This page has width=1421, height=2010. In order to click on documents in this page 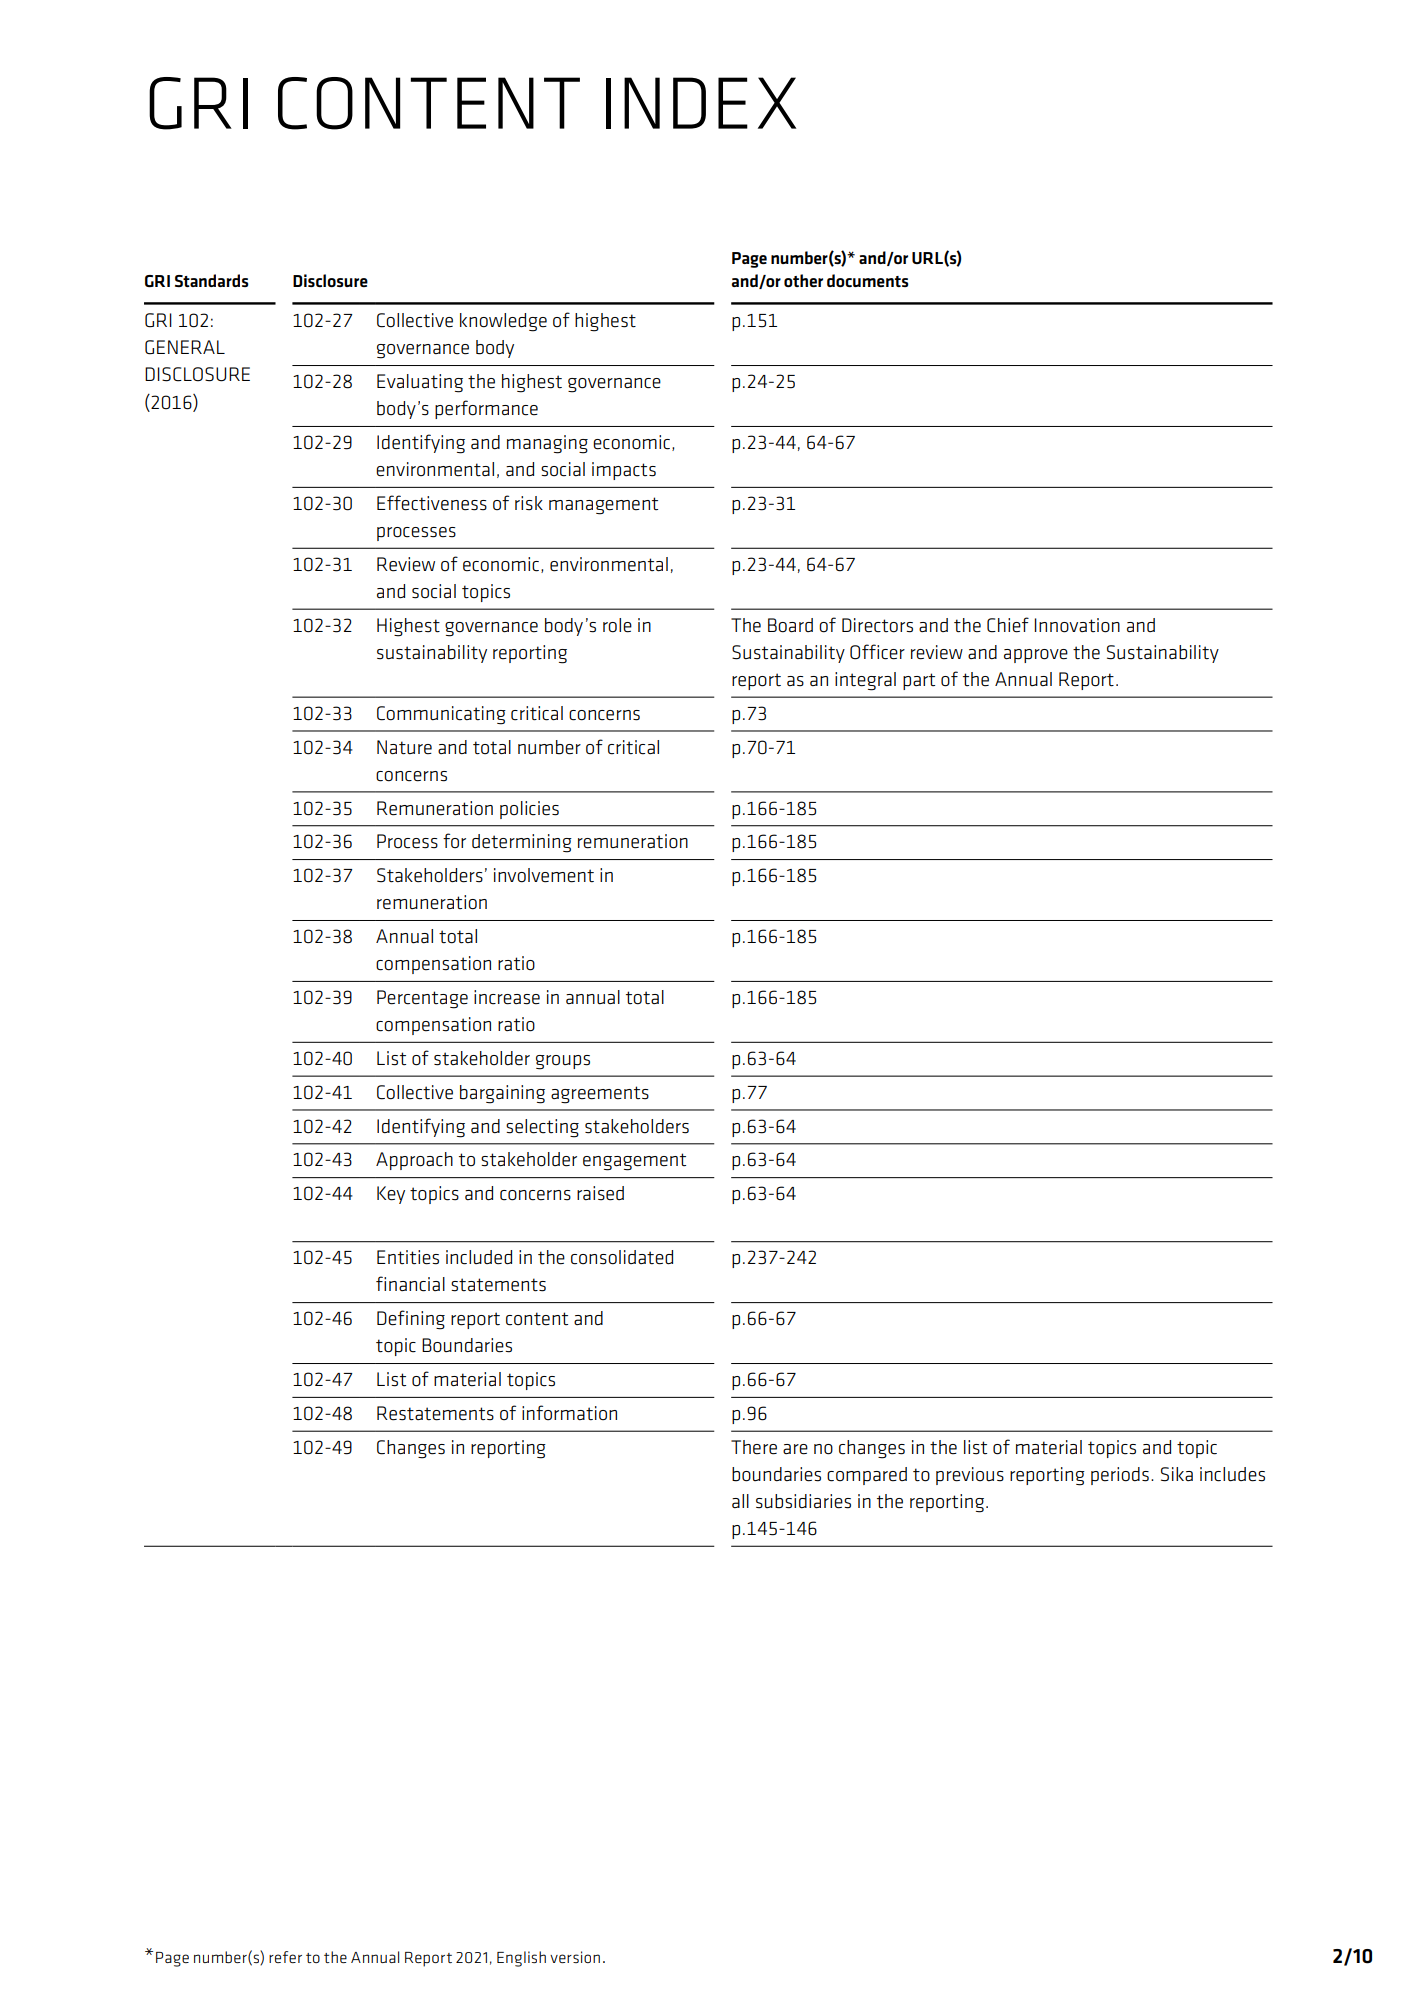, I will do `click(868, 280)`.
